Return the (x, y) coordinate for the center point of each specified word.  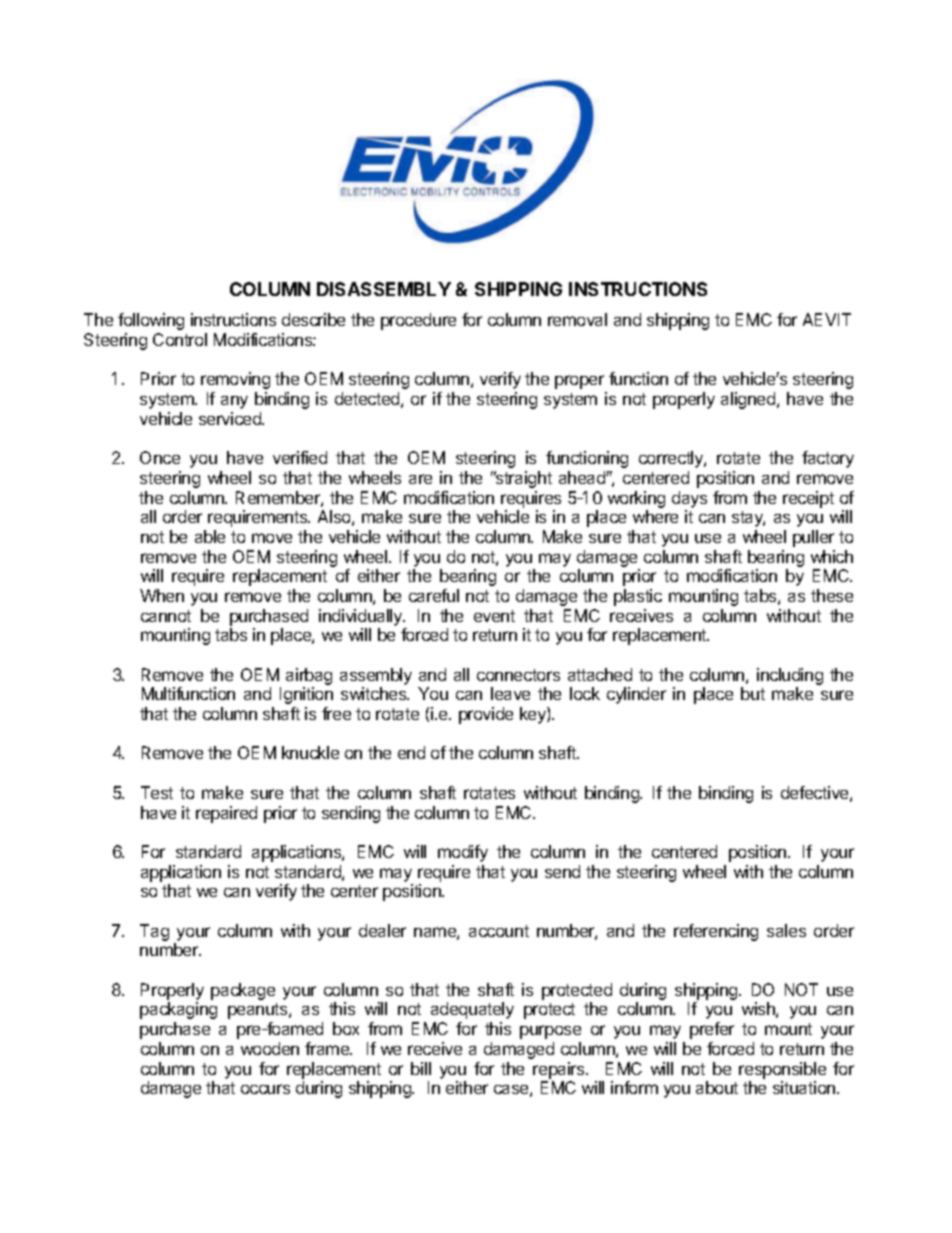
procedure (418, 321)
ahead (583, 477)
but (753, 693)
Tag (154, 932)
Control (180, 339)
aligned (749, 400)
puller (813, 538)
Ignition (306, 695)
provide (486, 715)
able (210, 536)
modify (463, 853)
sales (786, 930)
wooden (270, 1048)
